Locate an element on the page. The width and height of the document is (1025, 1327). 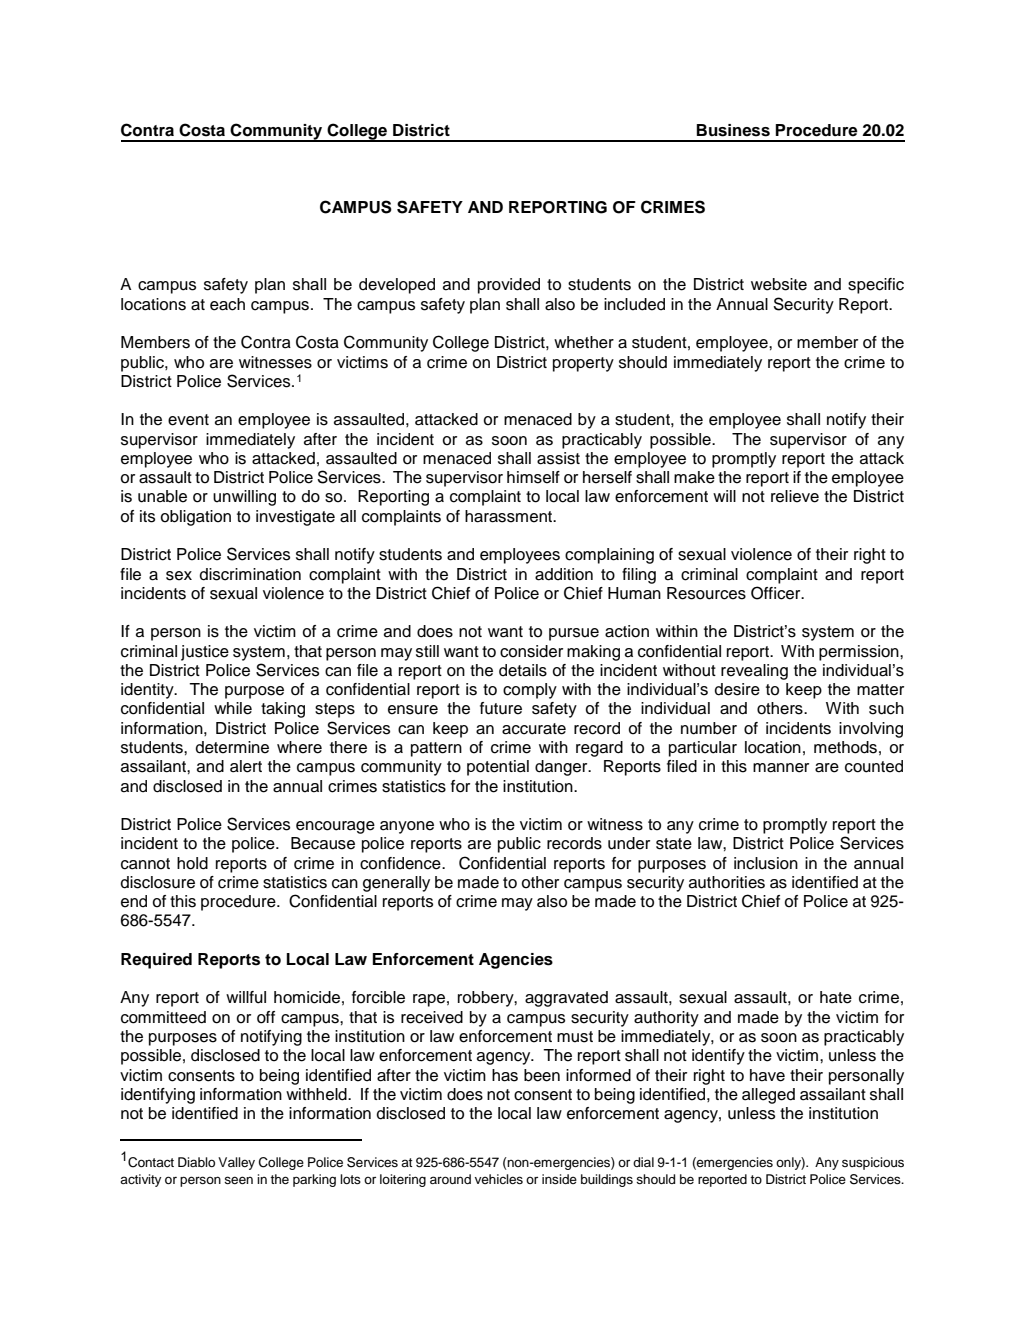
Valley is located at coordinates (236, 1163).
